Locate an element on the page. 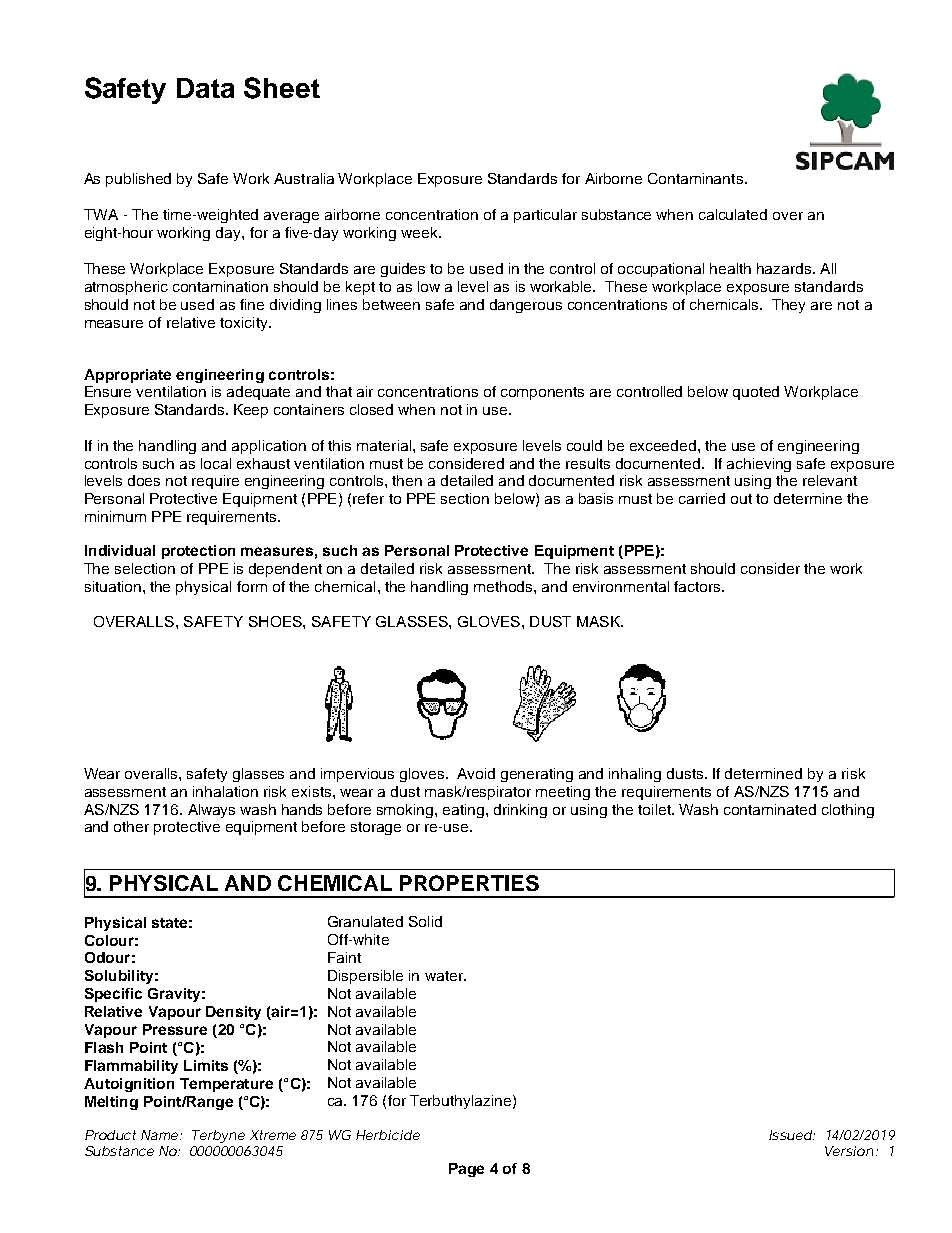  Appropriate is located at coordinates (127, 376).
